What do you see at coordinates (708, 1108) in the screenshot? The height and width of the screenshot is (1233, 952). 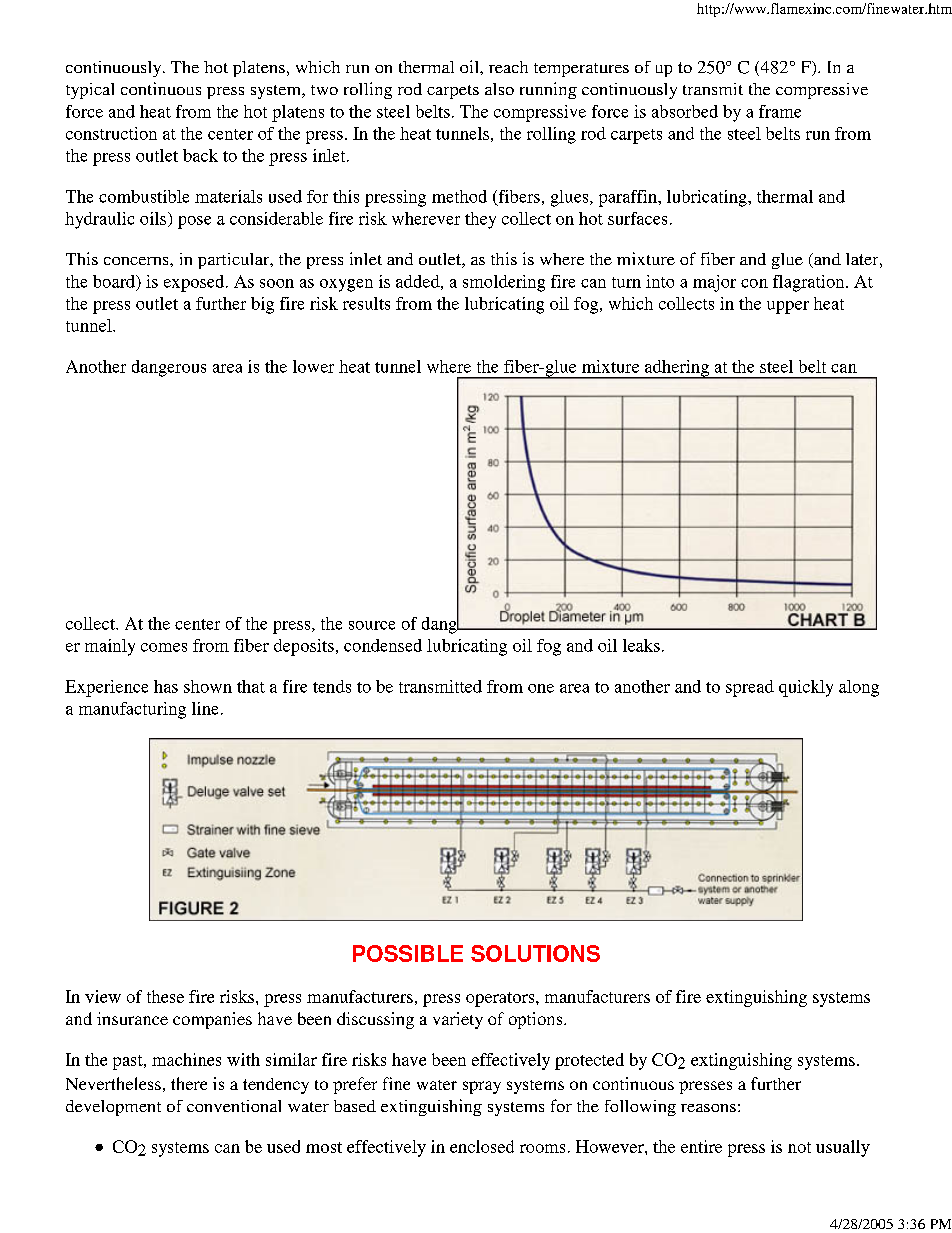 I see `reasons` at bounding box center [708, 1108].
